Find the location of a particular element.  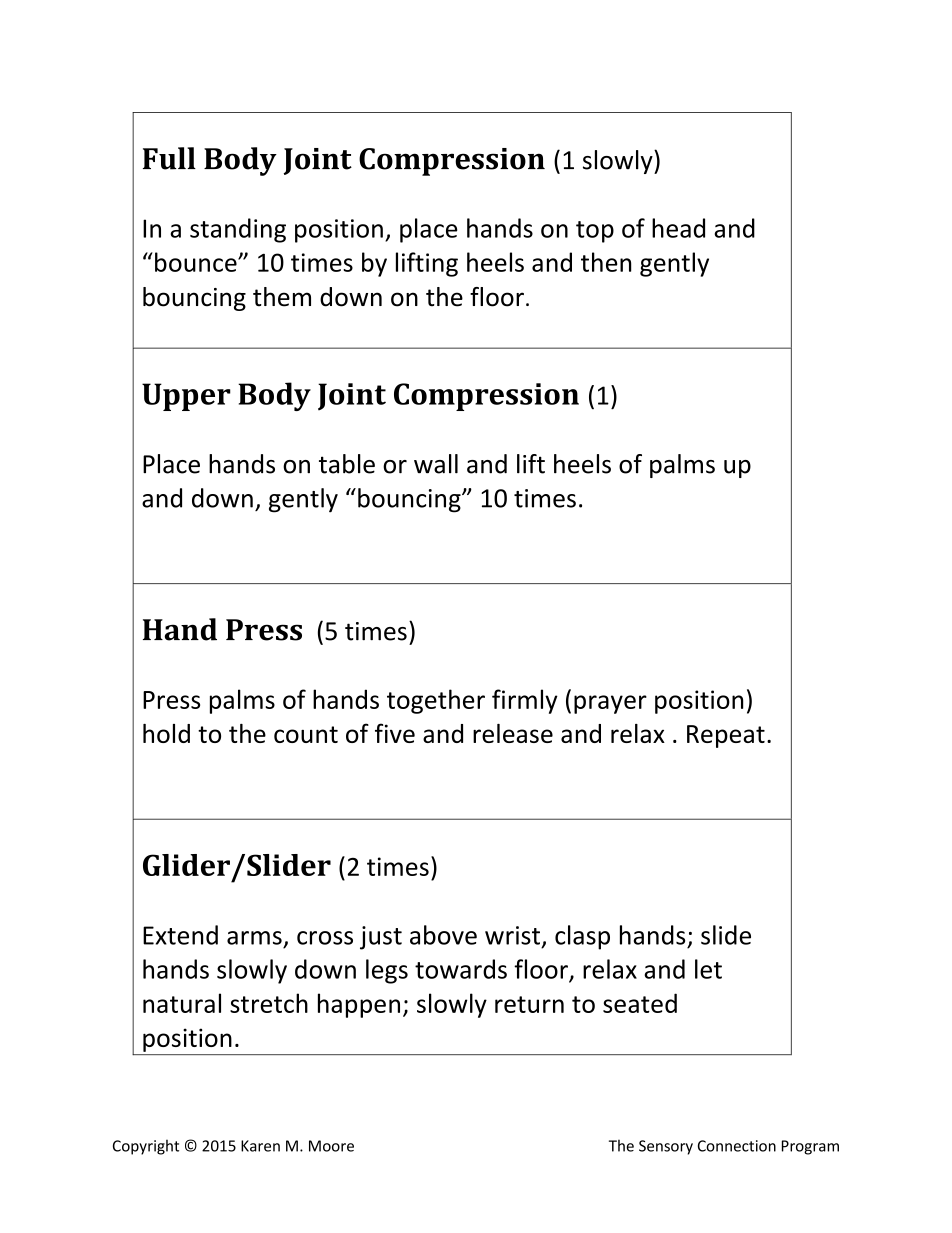

together is located at coordinates (436, 701).
